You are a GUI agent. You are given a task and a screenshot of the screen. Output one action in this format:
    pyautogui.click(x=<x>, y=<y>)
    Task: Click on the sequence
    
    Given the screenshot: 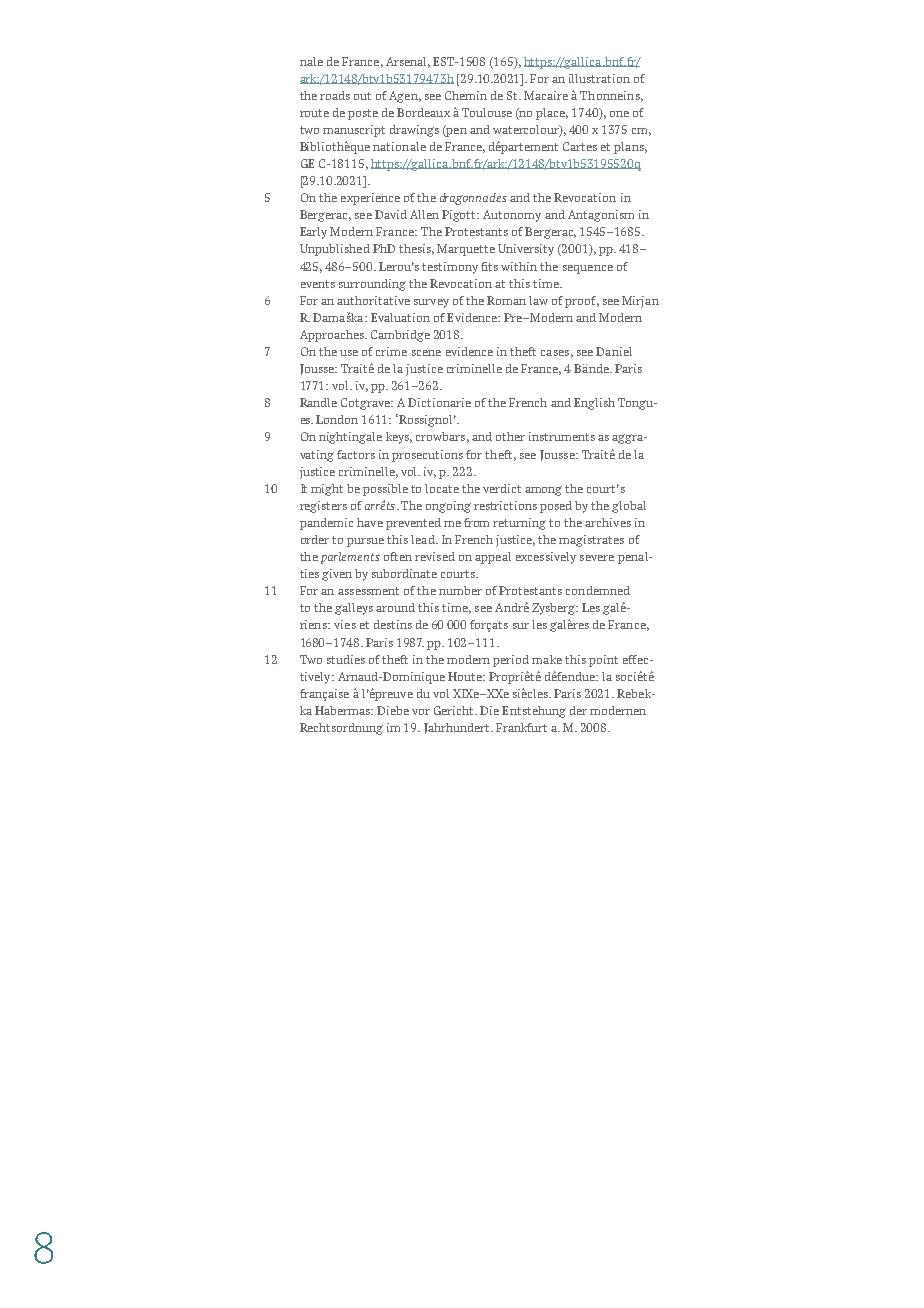 What is the action you would take?
    pyautogui.click(x=588, y=269)
